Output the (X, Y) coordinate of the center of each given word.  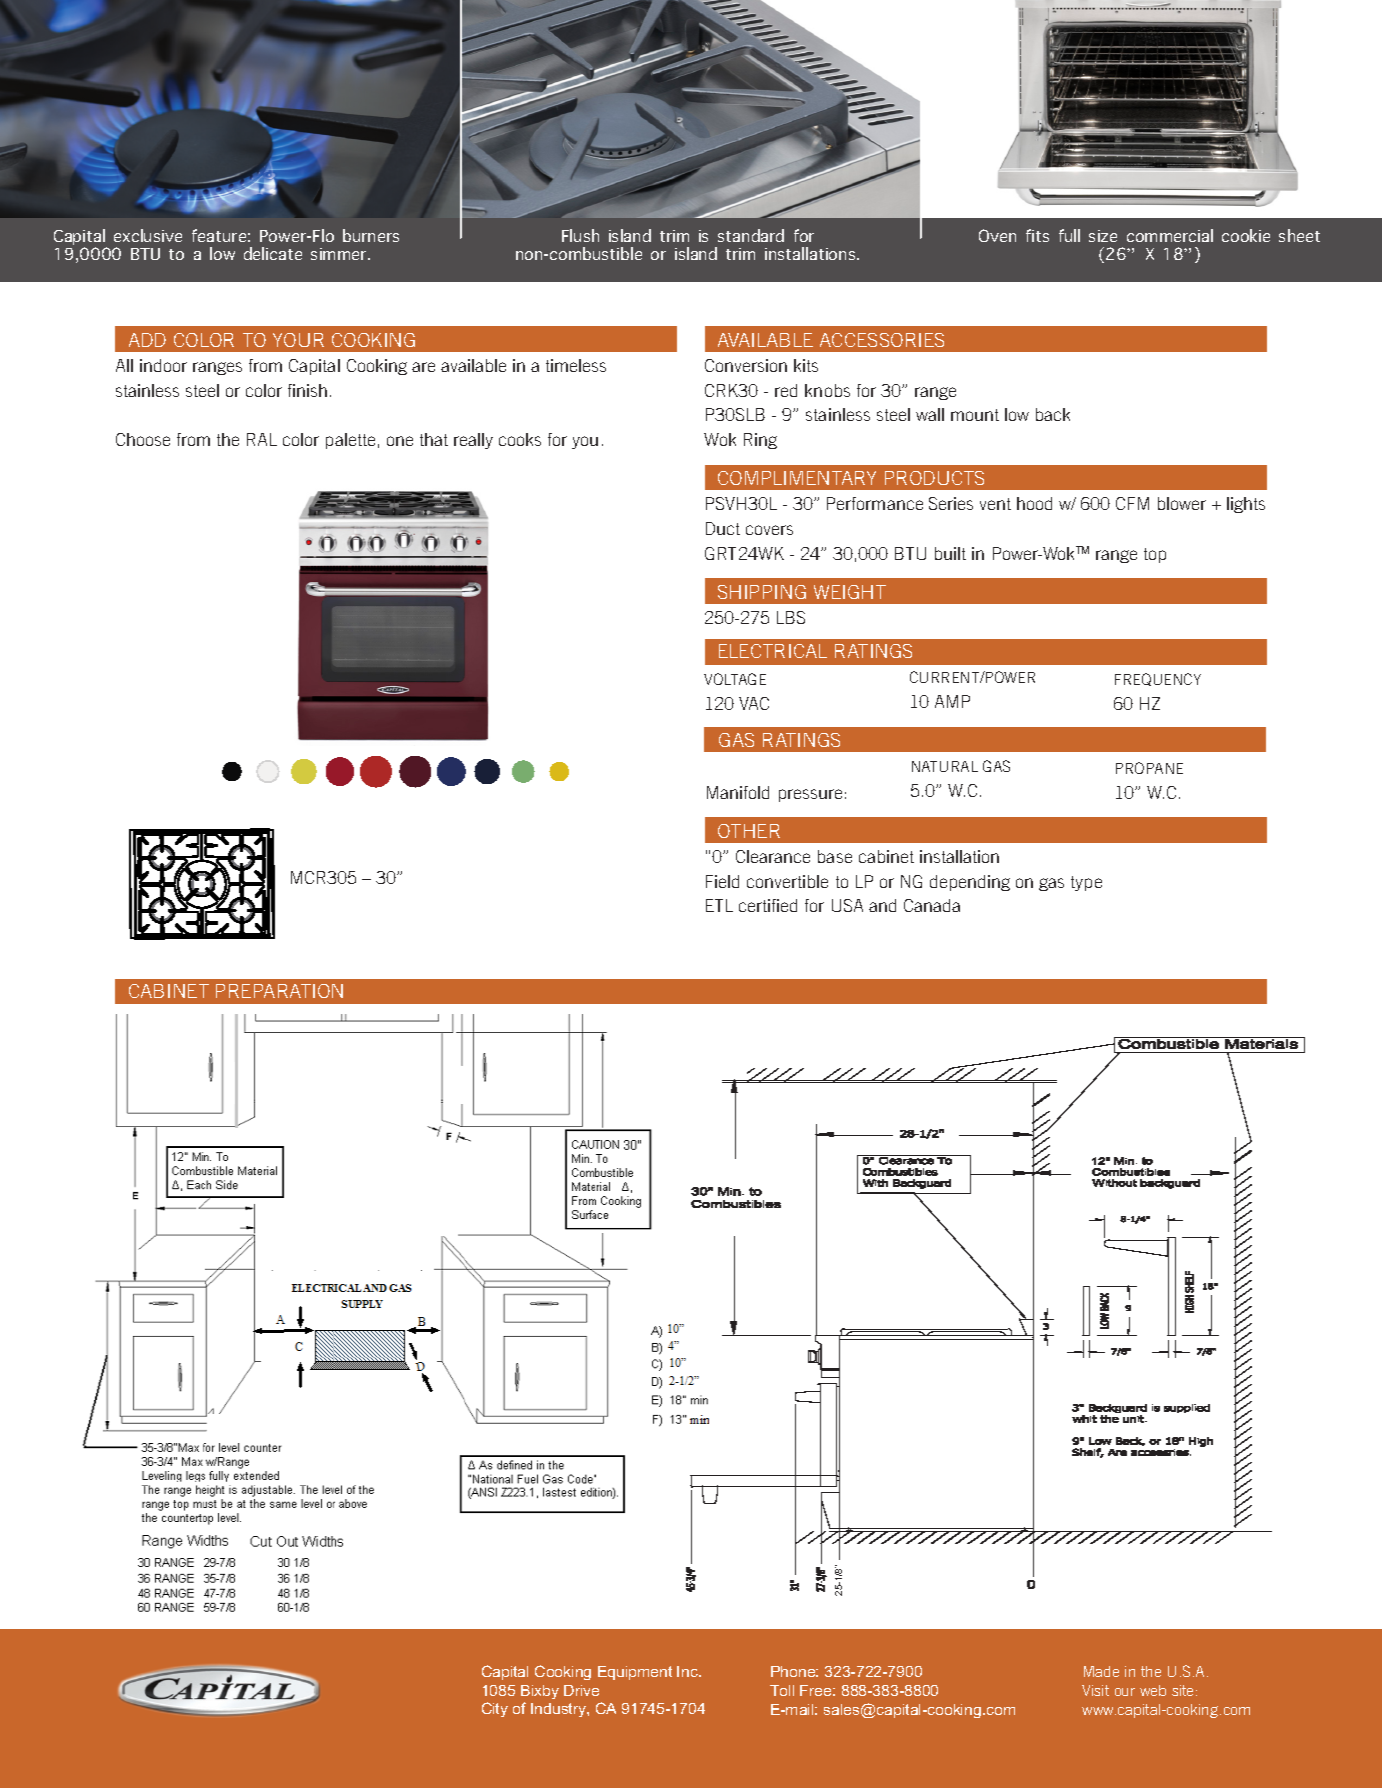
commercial (1170, 235)
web (1153, 1690)
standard (751, 235)
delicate (273, 253)
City (495, 1709)
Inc (688, 1671)
